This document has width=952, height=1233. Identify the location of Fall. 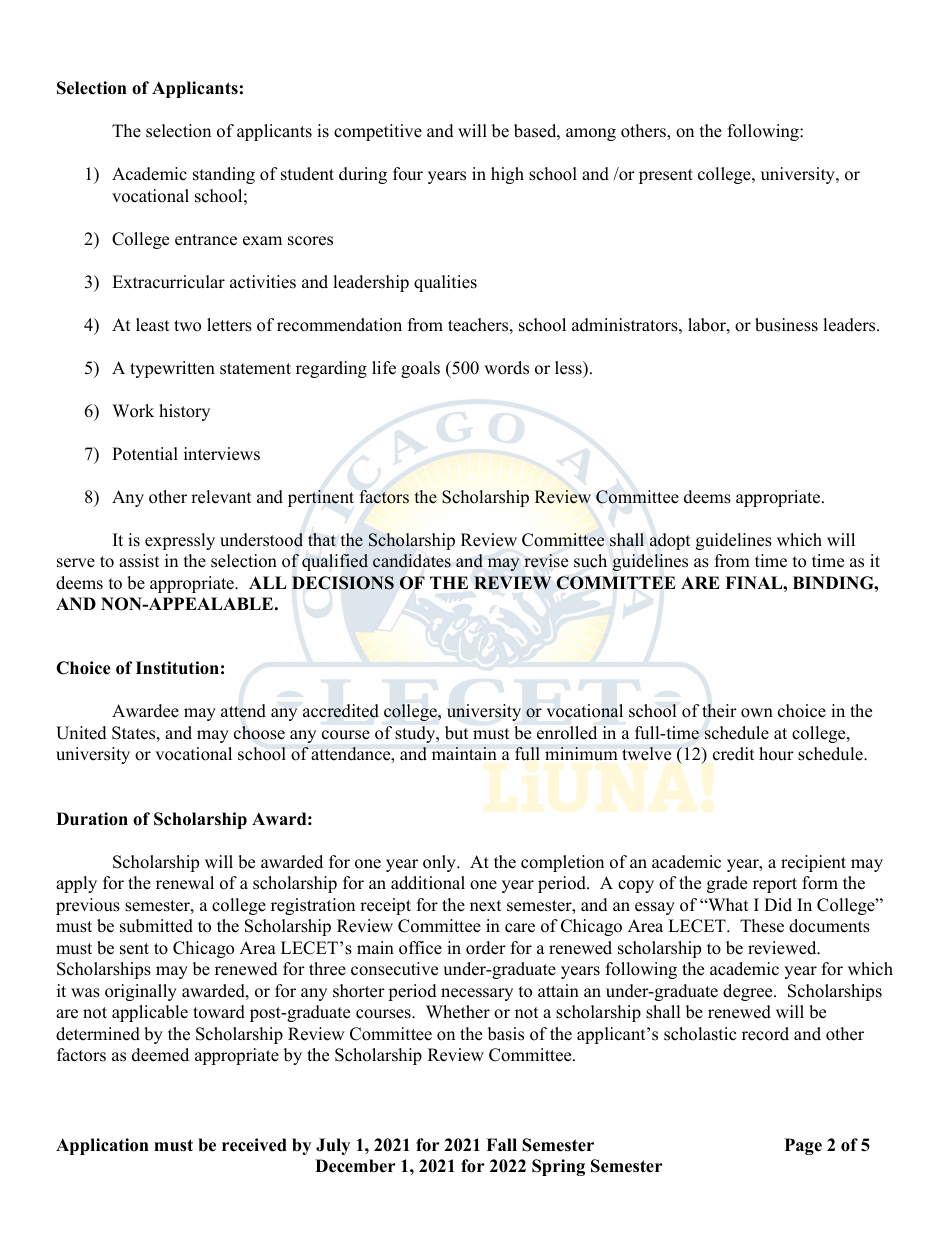
(501, 1144).
